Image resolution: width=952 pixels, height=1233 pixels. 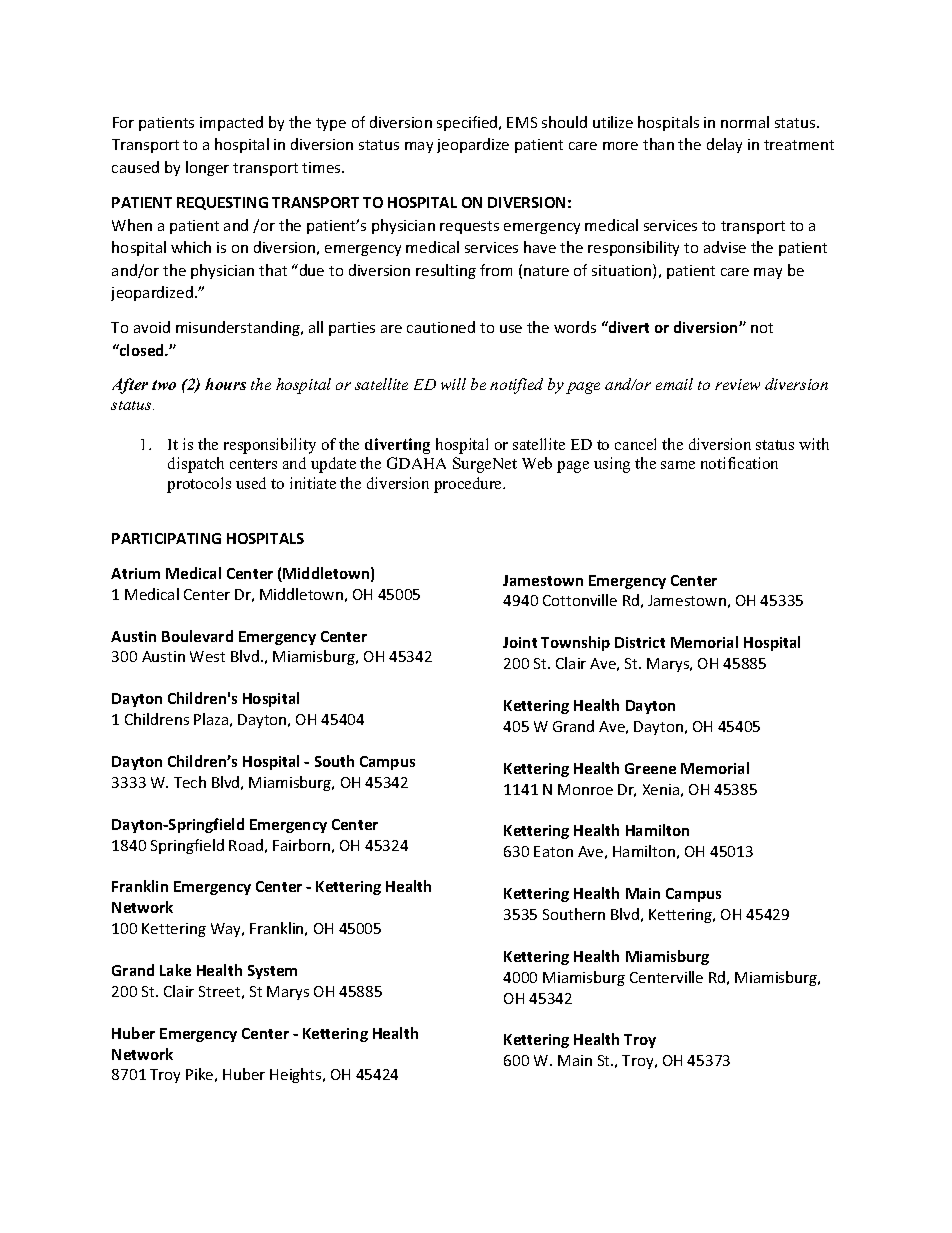 I want to click on delay, so click(x=724, y=145).
